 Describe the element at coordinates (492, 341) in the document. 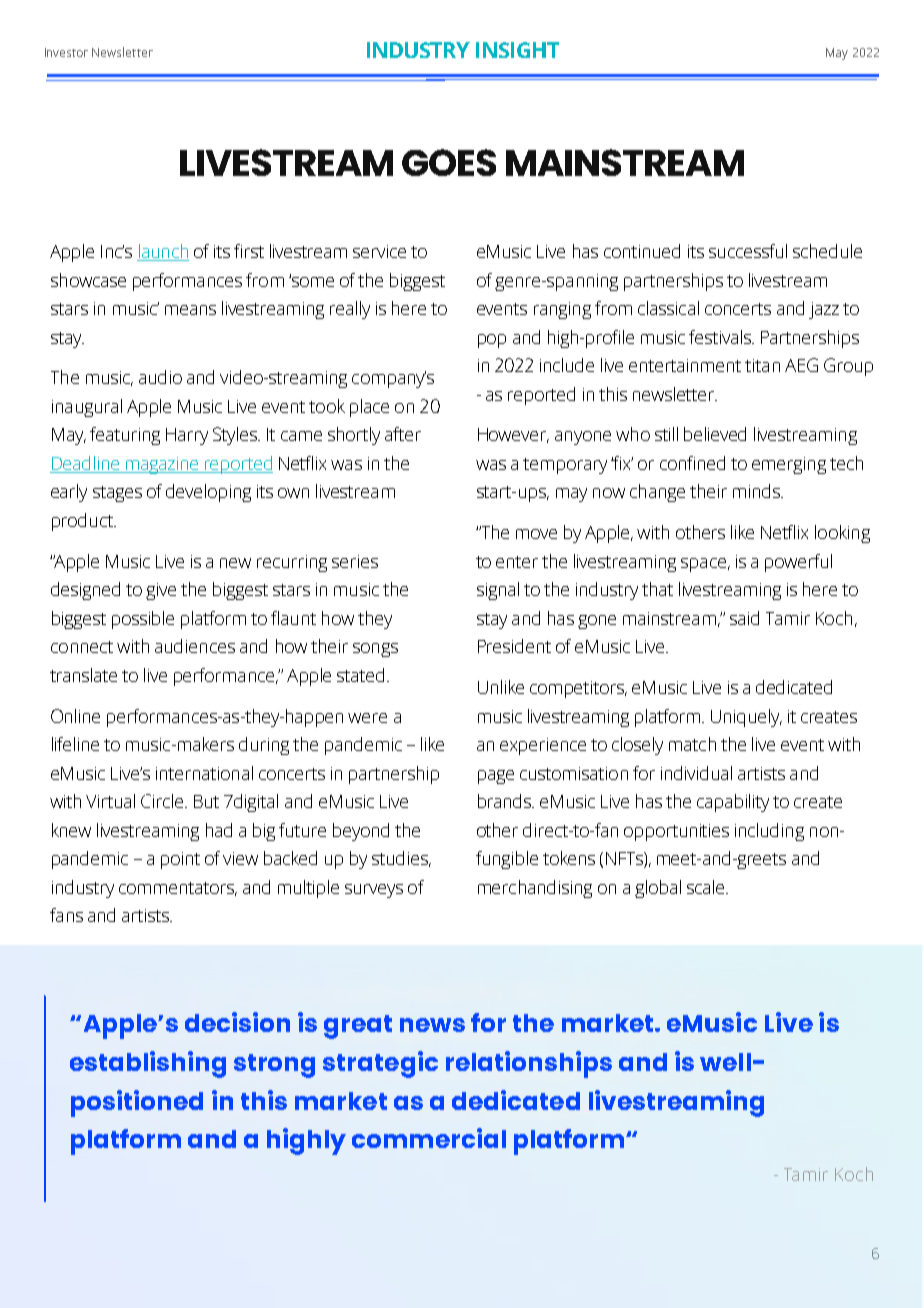

I see `pop` at that location.
